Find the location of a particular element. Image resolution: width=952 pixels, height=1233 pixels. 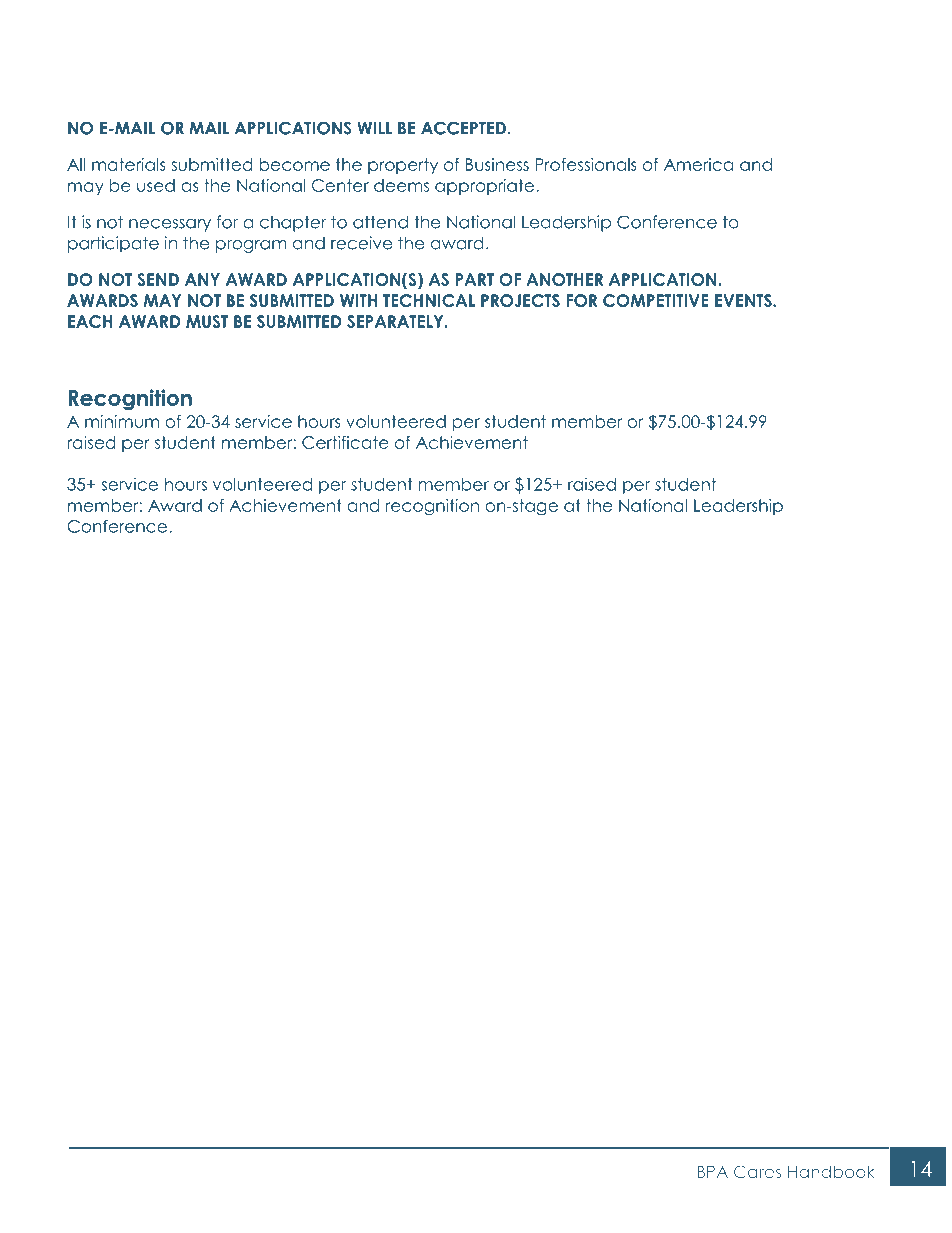

TECHNICAL is located at coordinates (429, 300).
